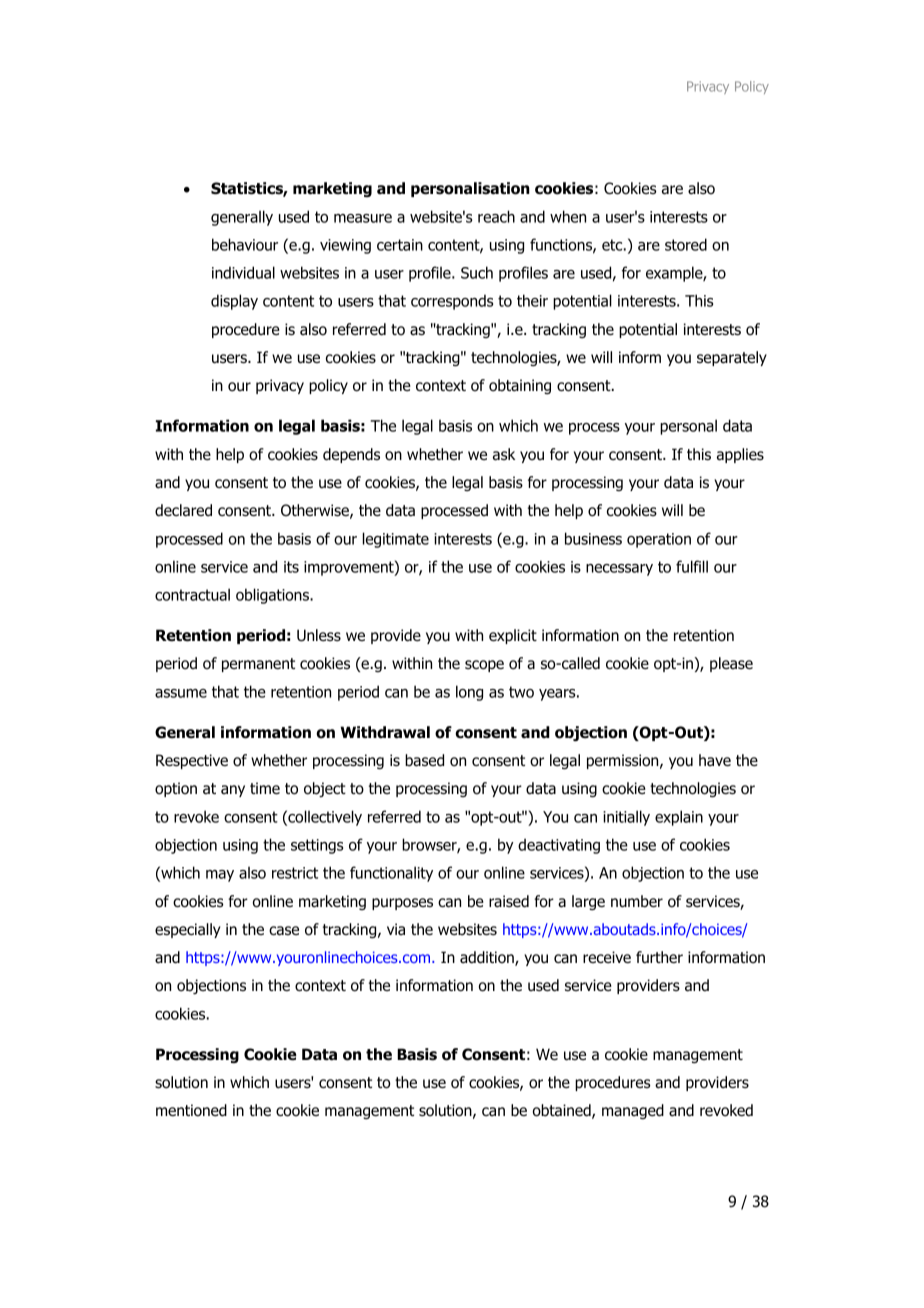  I want to click on Such, so click(477, 272).
